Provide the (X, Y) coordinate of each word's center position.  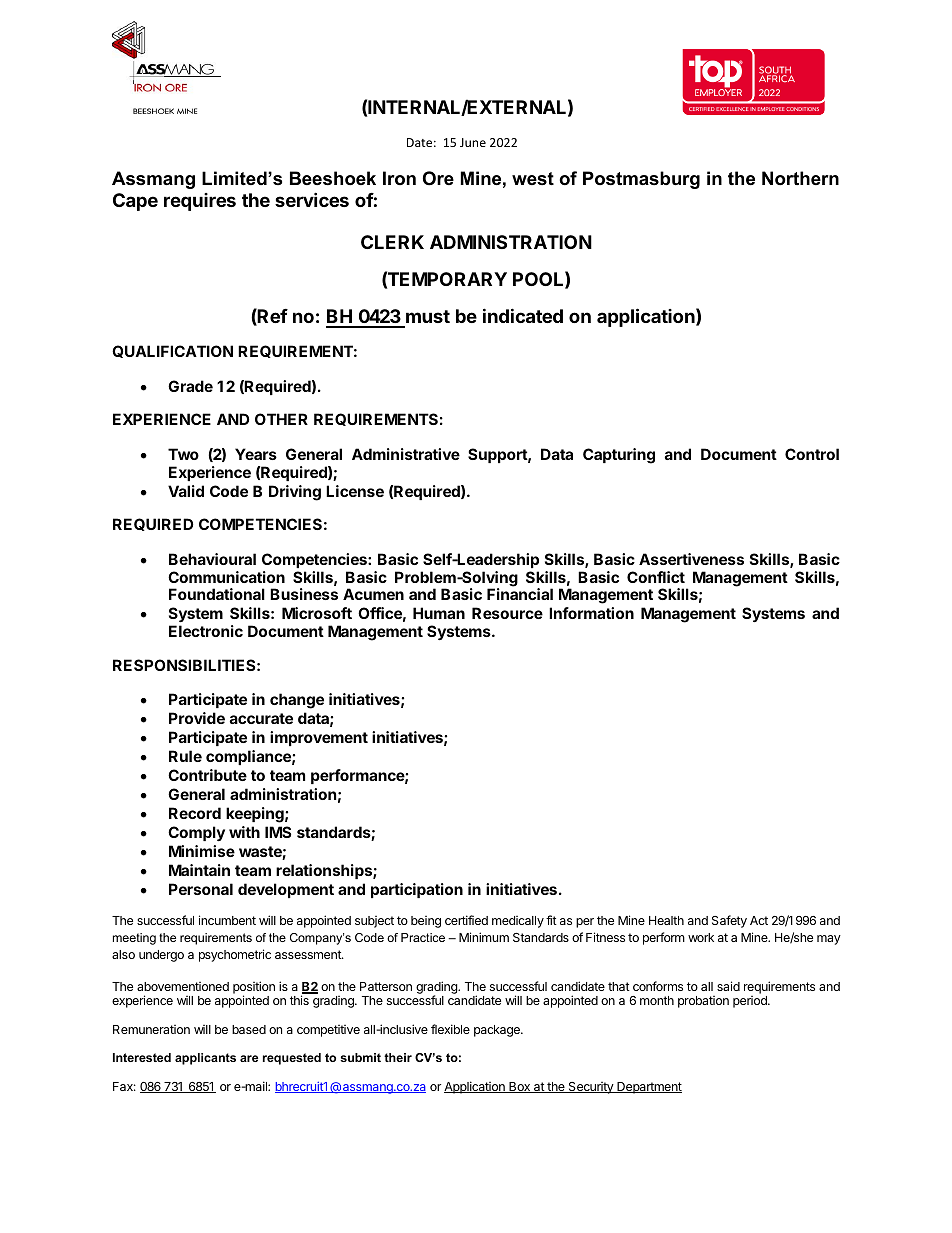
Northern (800, 178)
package (498, 1031)
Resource (507, 613)
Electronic (206, 631)
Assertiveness (691, 559)
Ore (438, 178)
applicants (205, 1059)
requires (200, 202)
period (751, 1002)
